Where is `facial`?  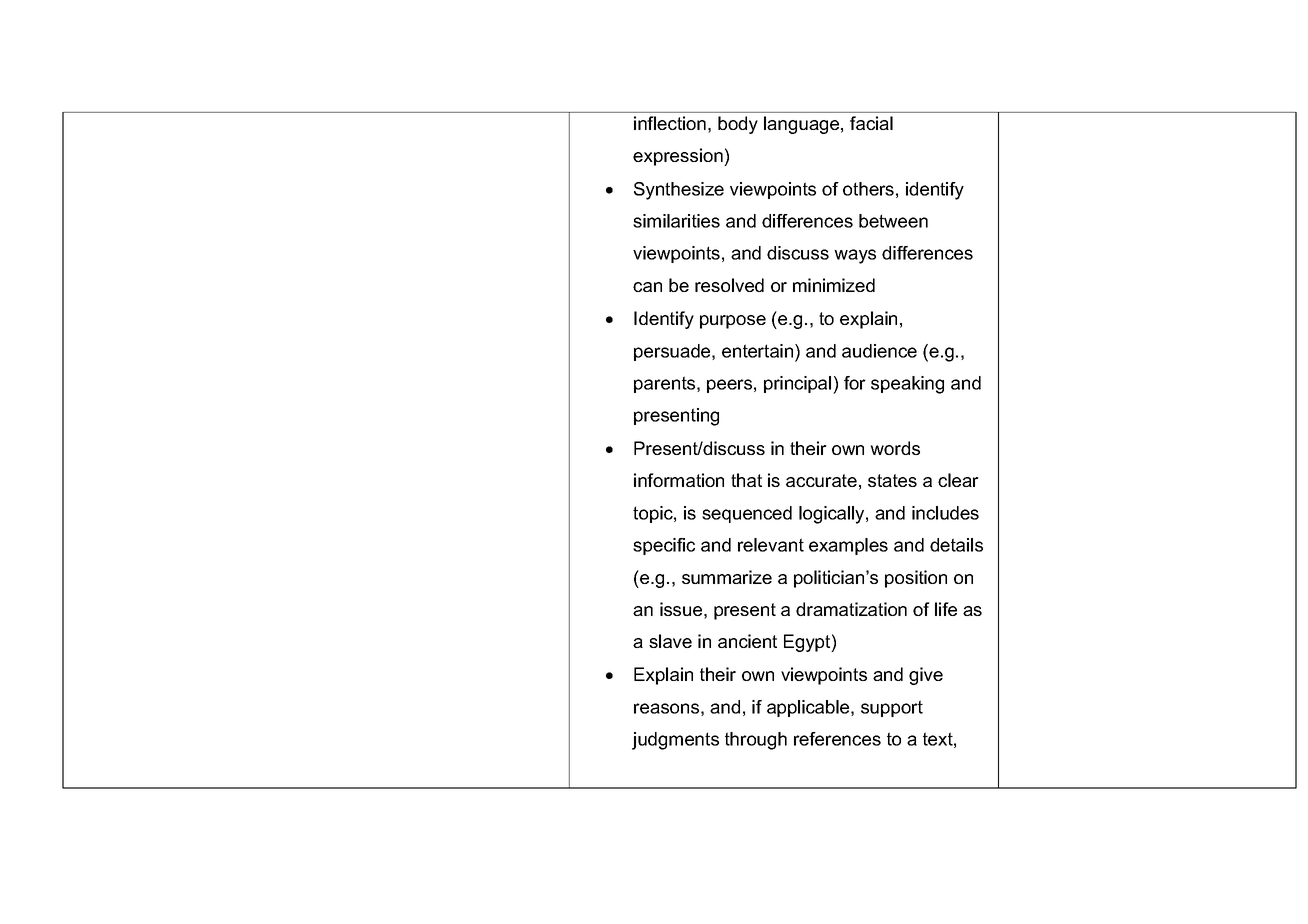
facial is located at coordinates (871, 123).
